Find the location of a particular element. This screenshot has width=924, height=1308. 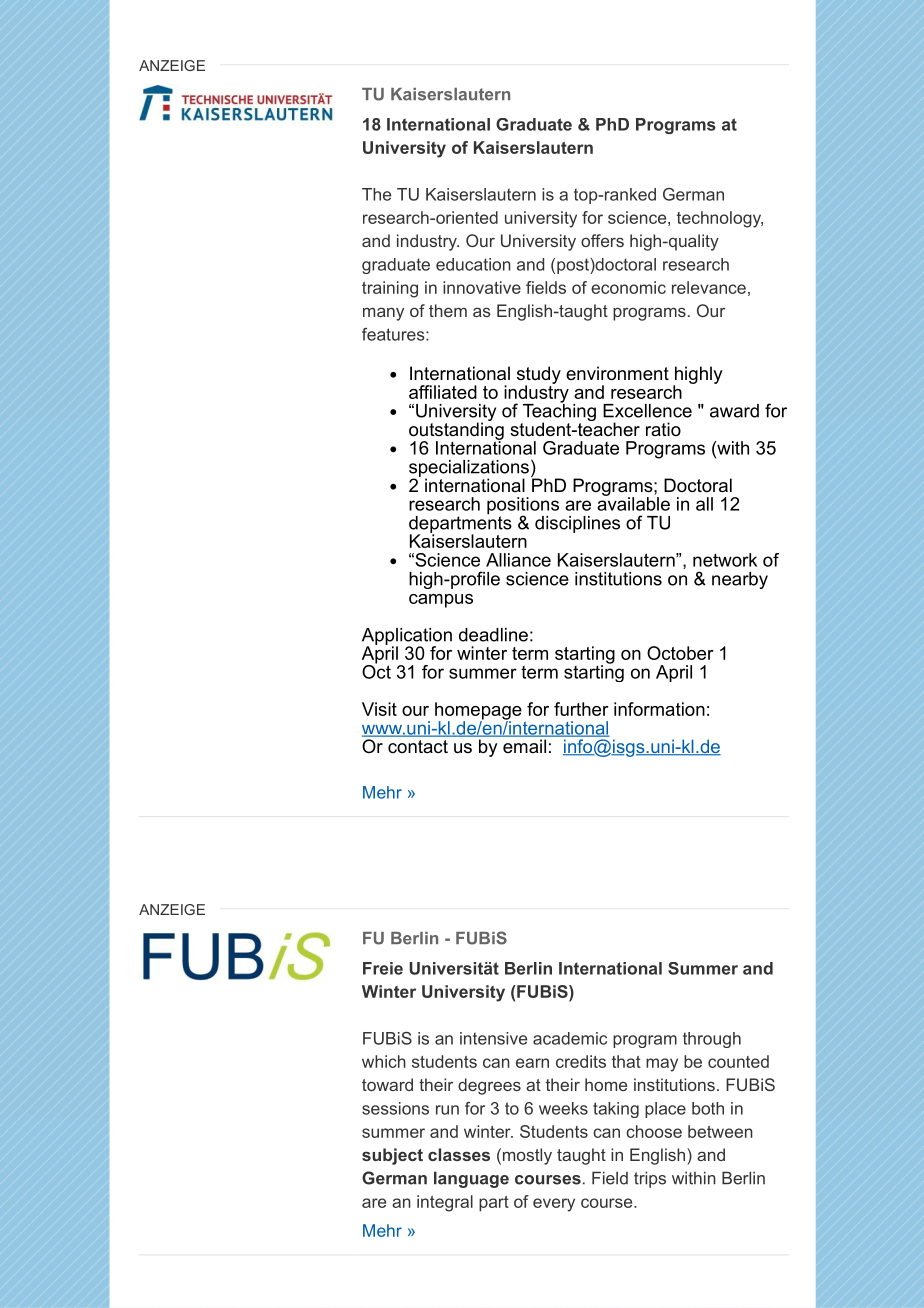

integral is located at coordinates (445, 1203).
